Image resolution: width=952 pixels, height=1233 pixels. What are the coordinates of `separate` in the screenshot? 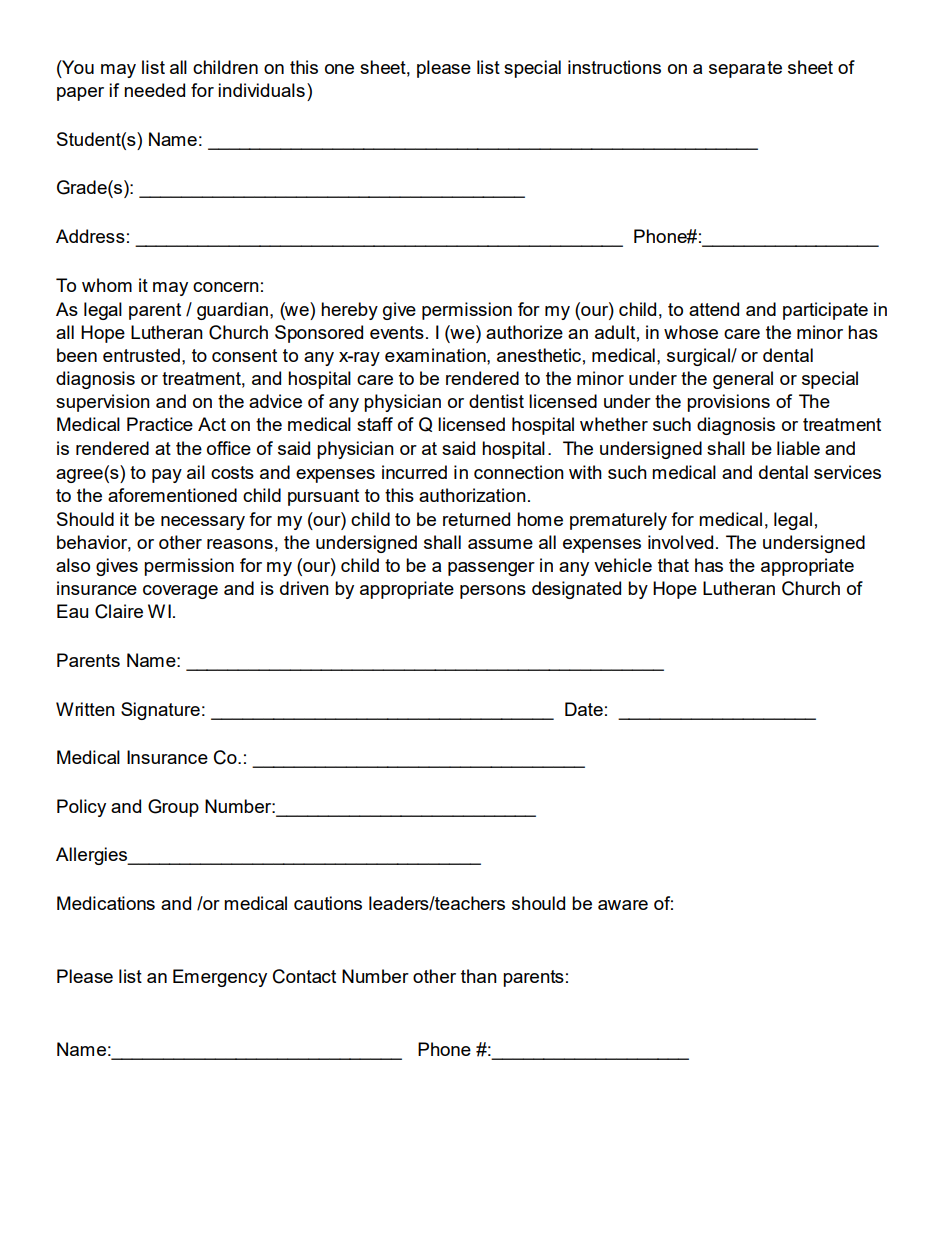 It's located at (745, 69).
